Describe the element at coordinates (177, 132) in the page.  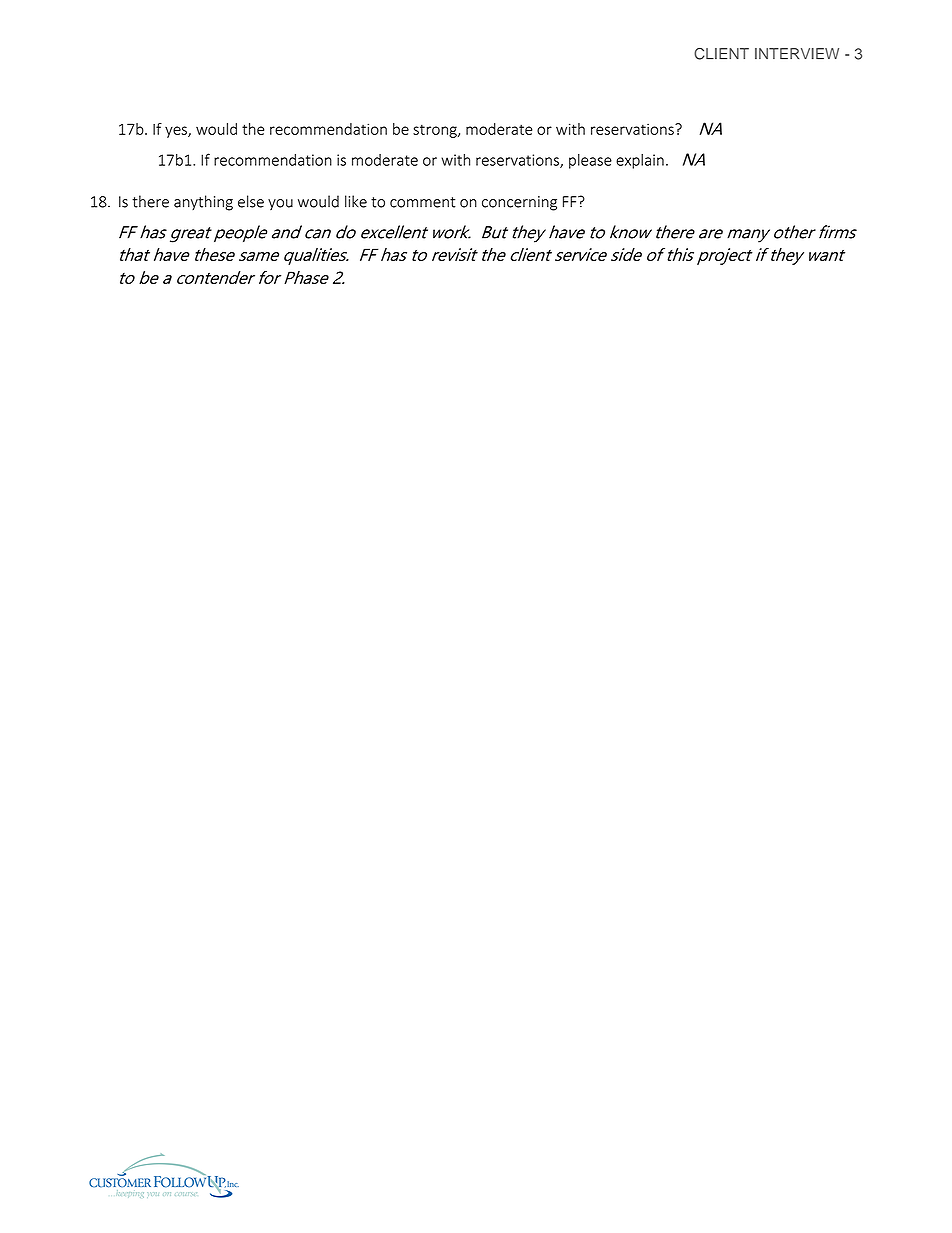
I see `yes` at that location.
